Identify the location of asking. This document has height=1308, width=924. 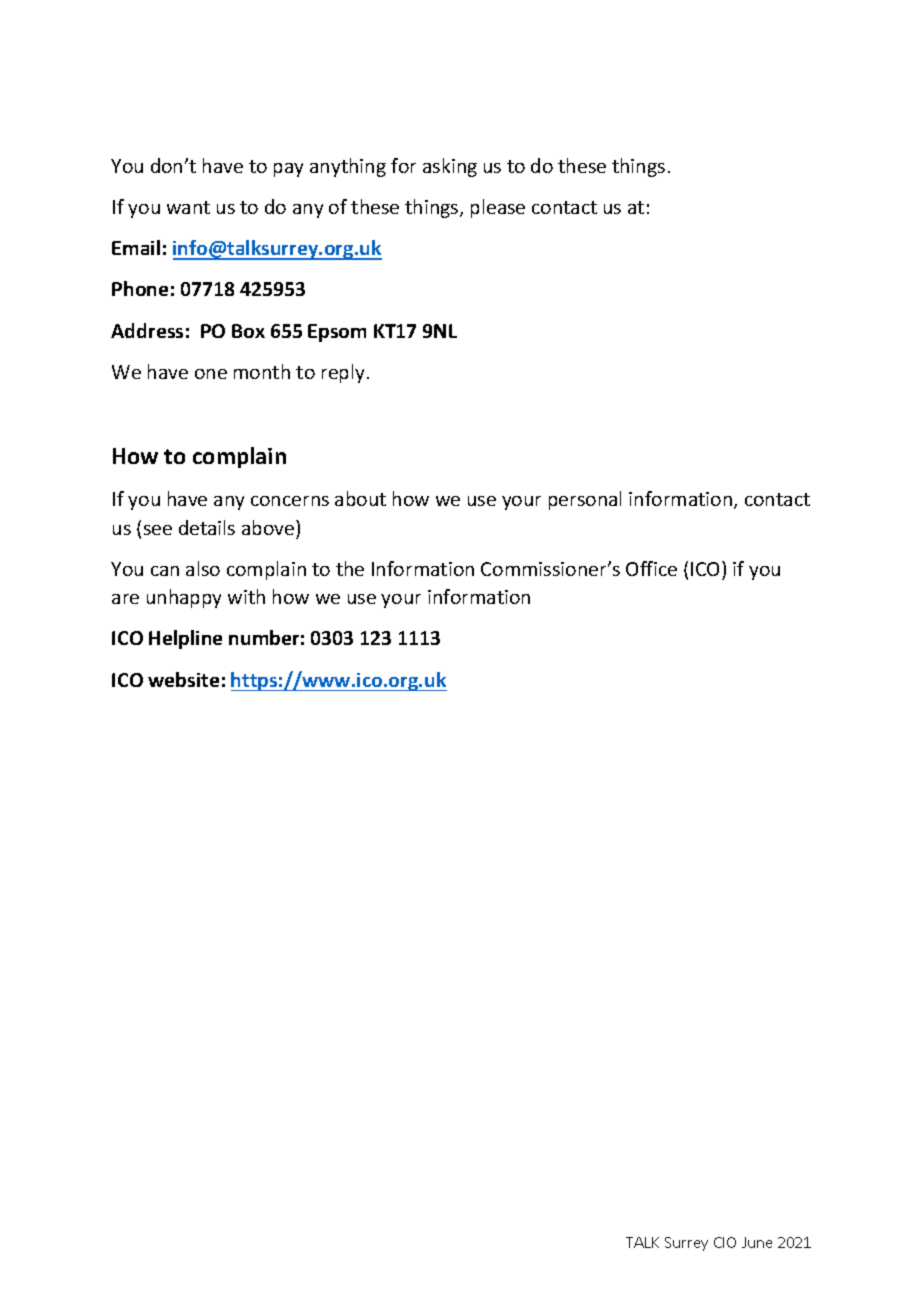
(450, 167).
